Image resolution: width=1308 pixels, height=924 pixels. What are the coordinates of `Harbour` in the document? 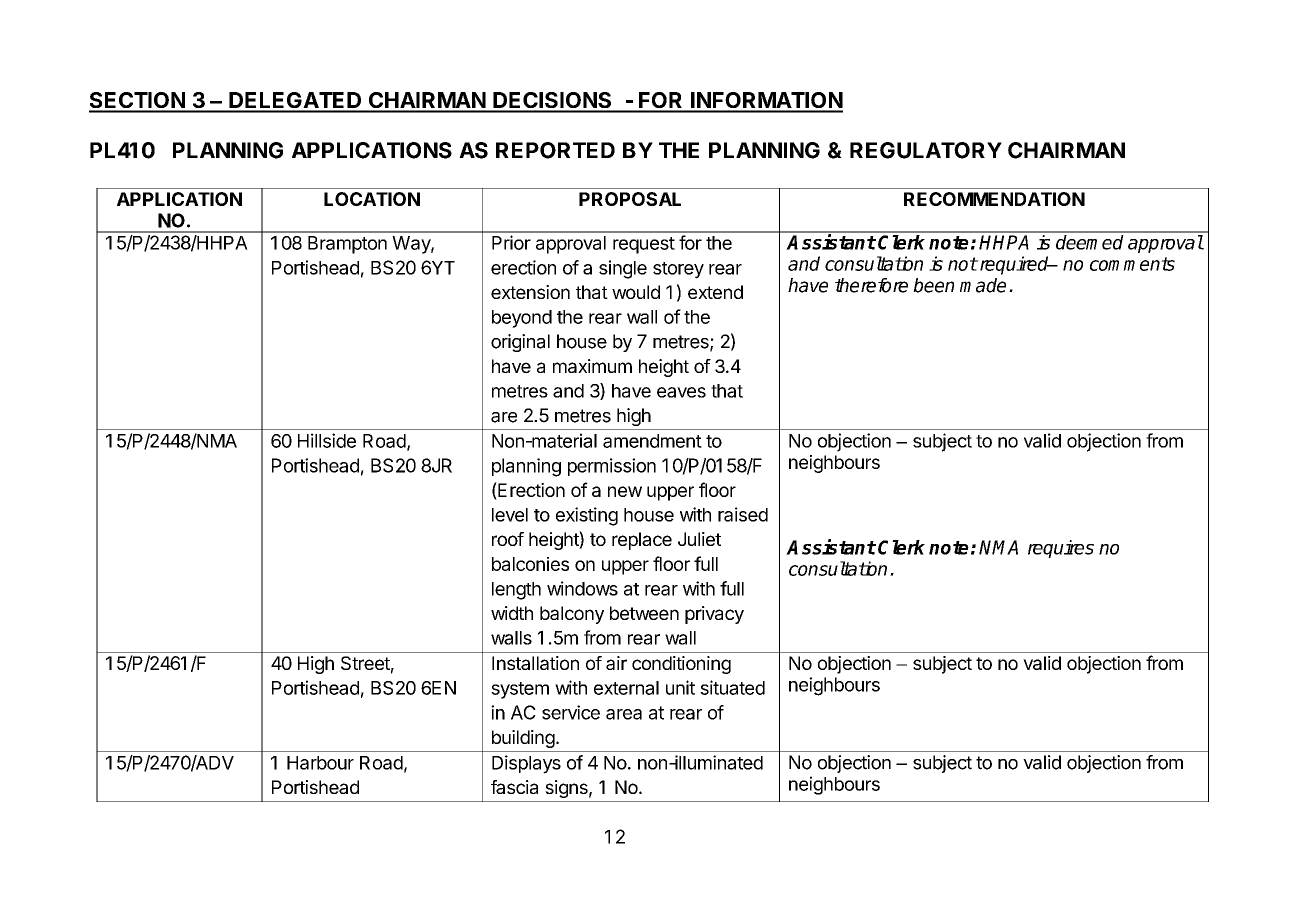 It's located at (320, 763).
